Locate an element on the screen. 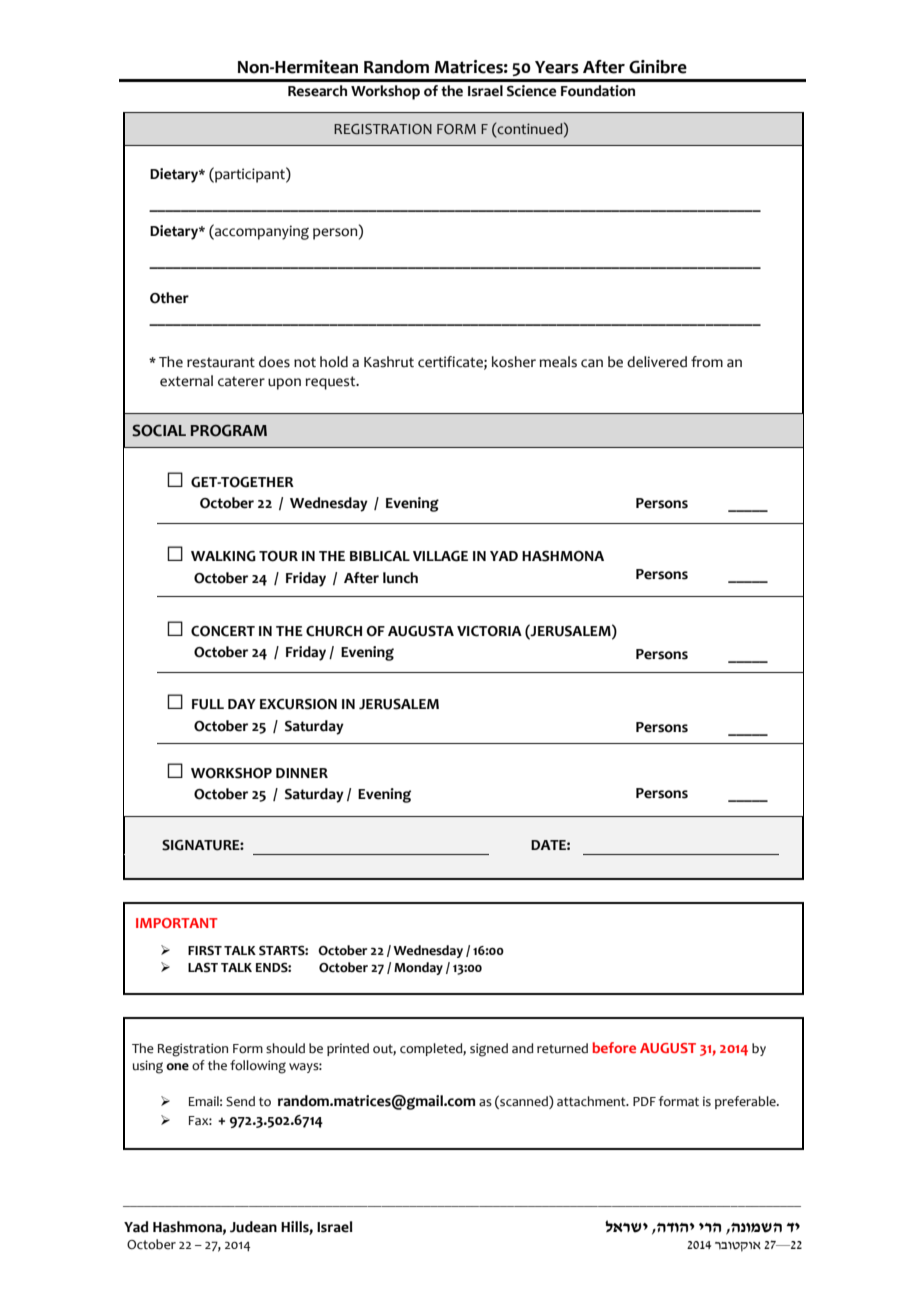 The height and width of the screenshot is (1308, 924). restaurant is located at coordinates (221, 362).
